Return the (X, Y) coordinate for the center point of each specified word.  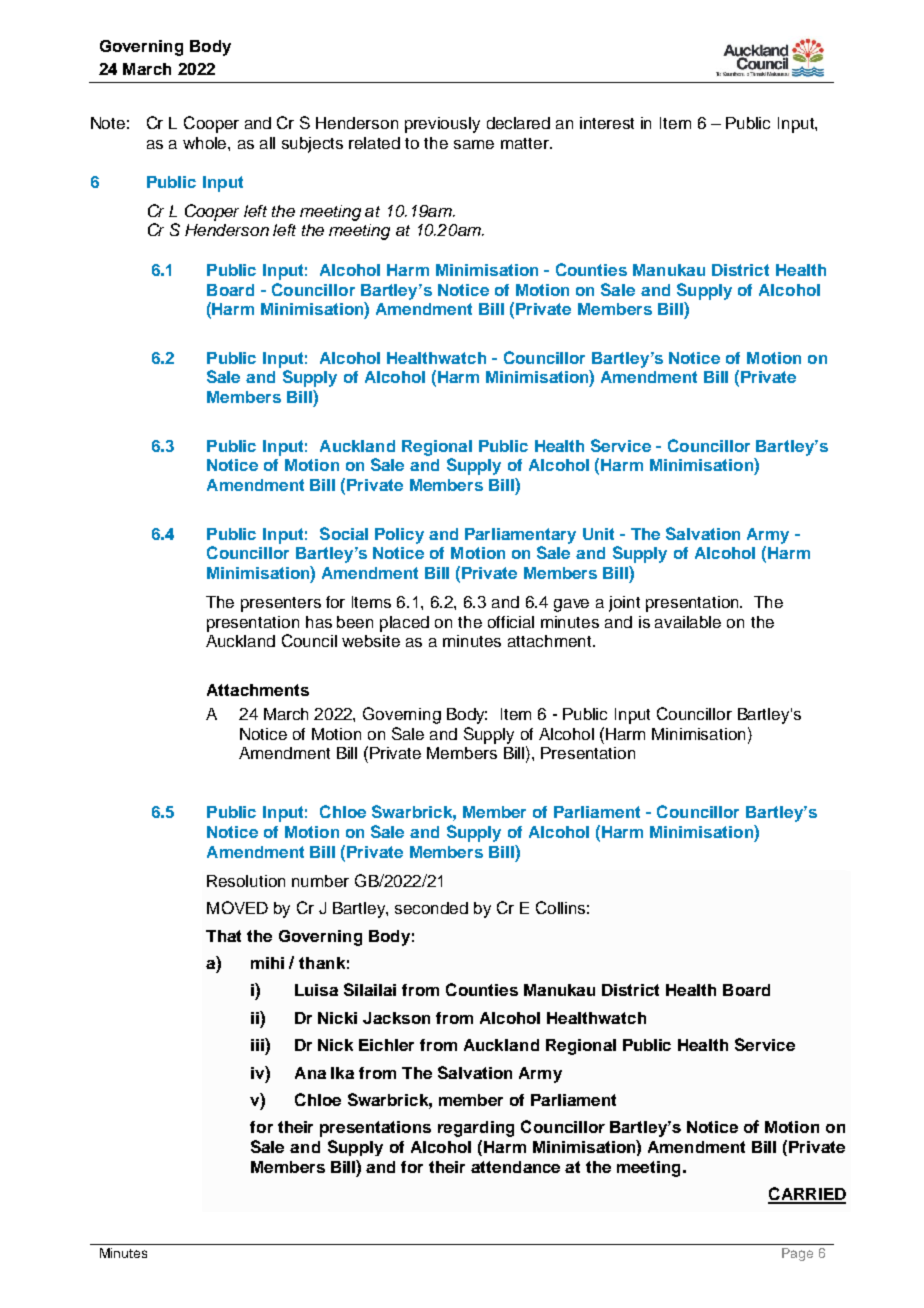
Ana (310, 1073)
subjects (312, 145)
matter (526, 143)
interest (607, 123)
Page (797, 1254)
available (688, 622)
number (320, 881)
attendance (515, 1167)
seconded (431, 908)
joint (624, 604)
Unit (598, 534)
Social (344, 533)
